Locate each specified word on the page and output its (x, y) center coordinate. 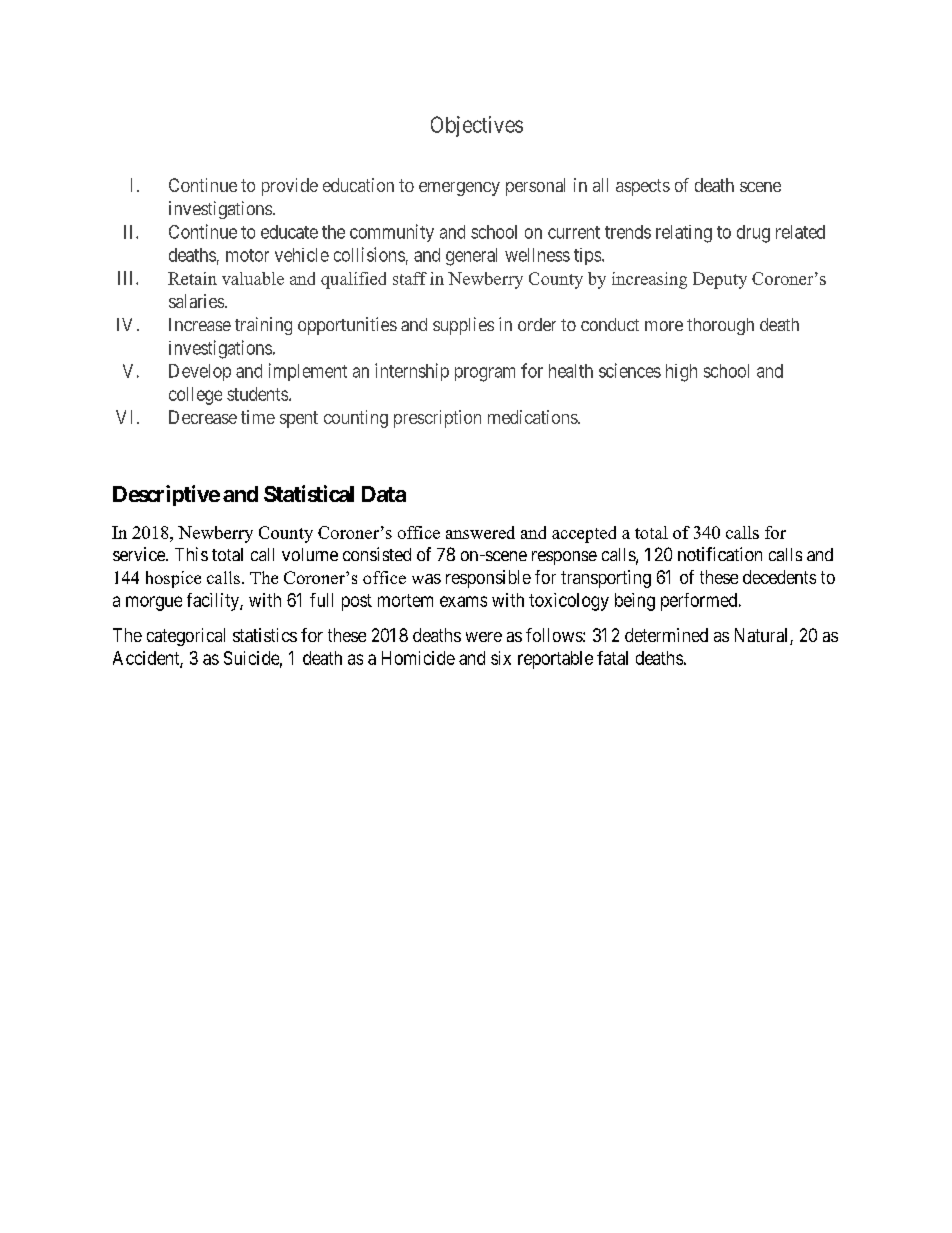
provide (290, 187)
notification (720, 554)
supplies (463, 326)
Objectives (477, 126)
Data (384, 494)
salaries (197, 301)
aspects (643, 187)
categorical (186, 637)
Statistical (309, 493)
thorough (720, 326)
